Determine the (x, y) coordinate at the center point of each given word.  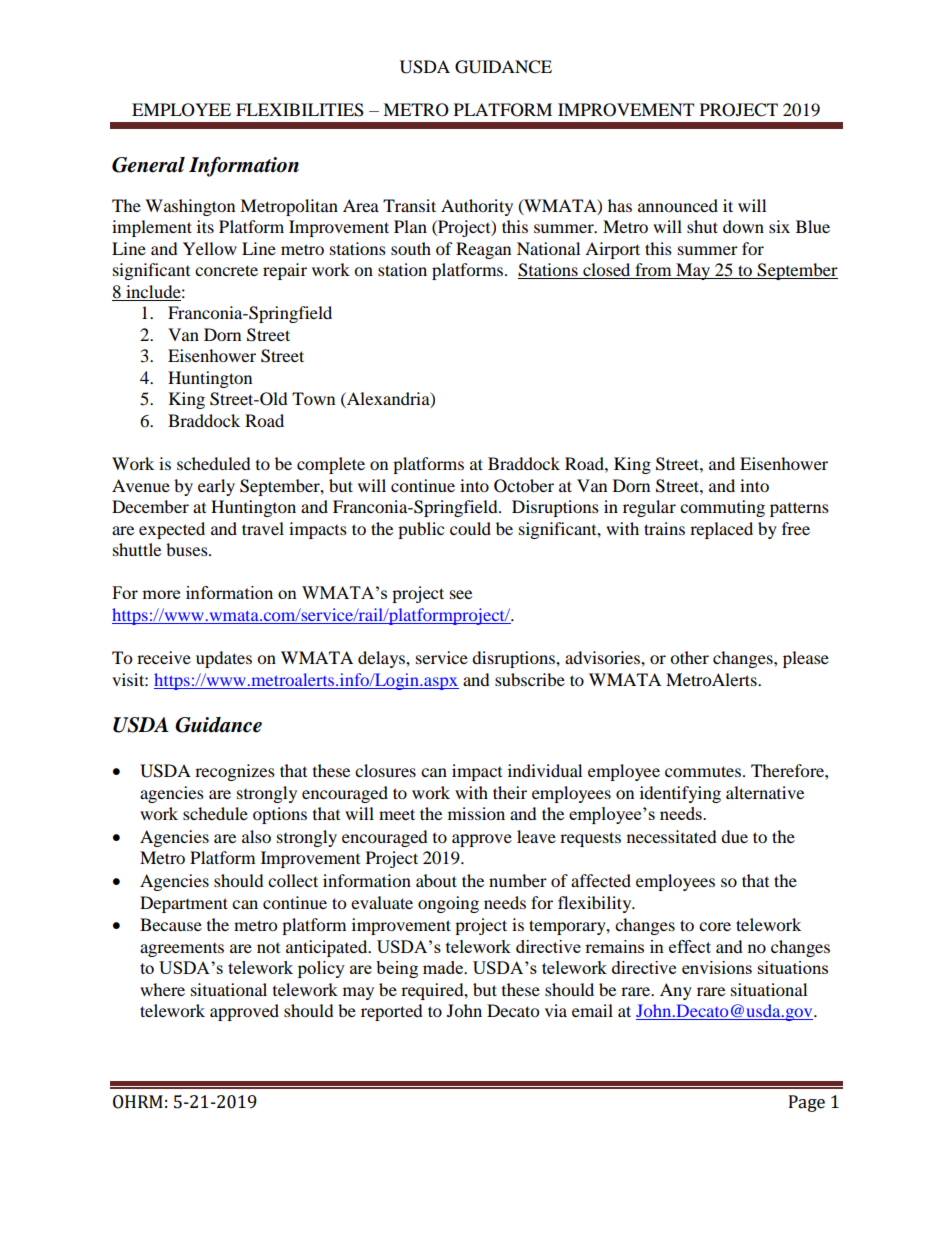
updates (224, 659)
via (556, 1010)
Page (807, 1103)
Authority (477, 207)
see (461, 594)
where (162, 989)
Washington (190, 207)
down (743, 226)
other (689, 657)
